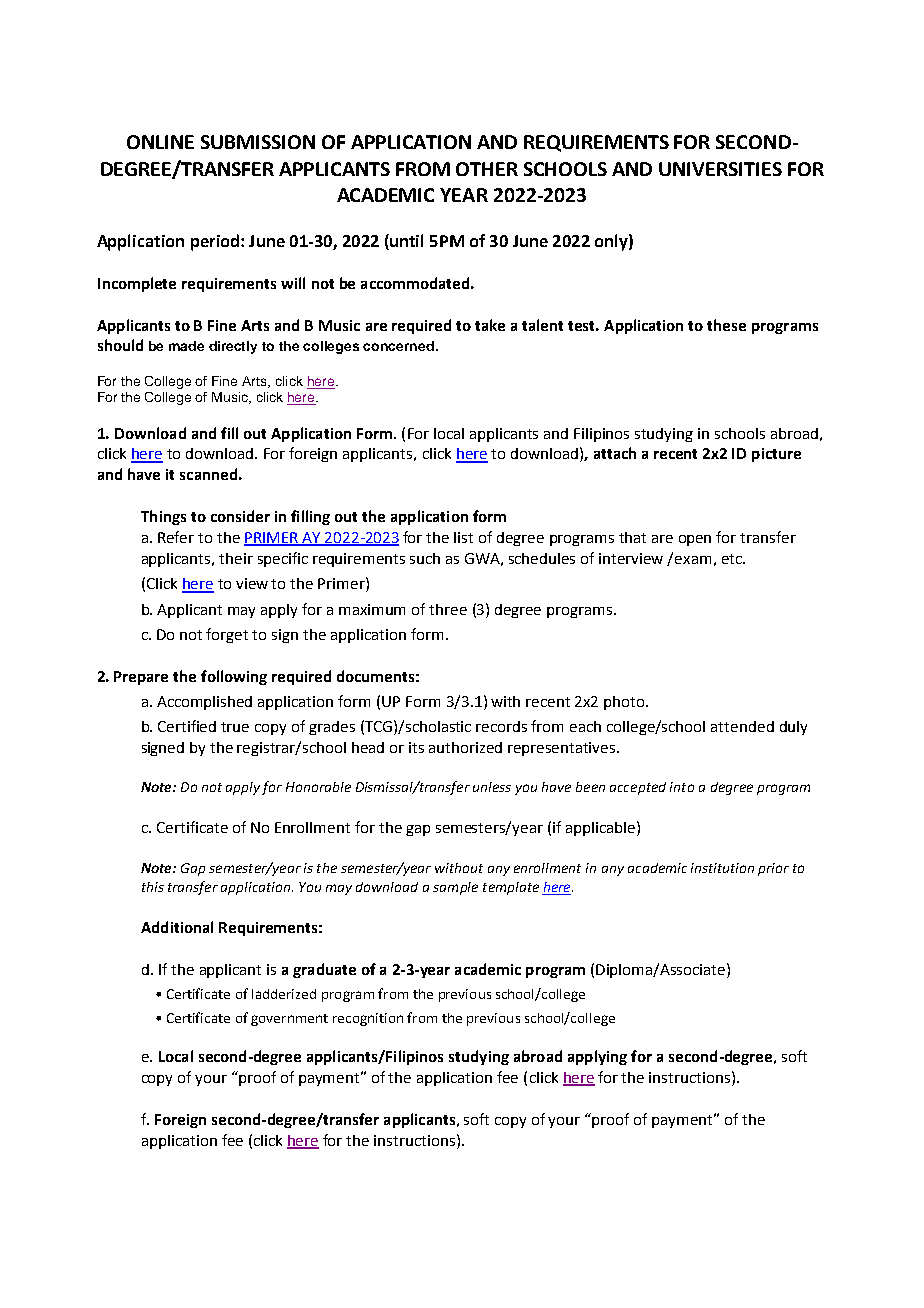  What do you see at coordinates (722, 868) in the page?
I see `institution` at bounding box center [722, 868].
